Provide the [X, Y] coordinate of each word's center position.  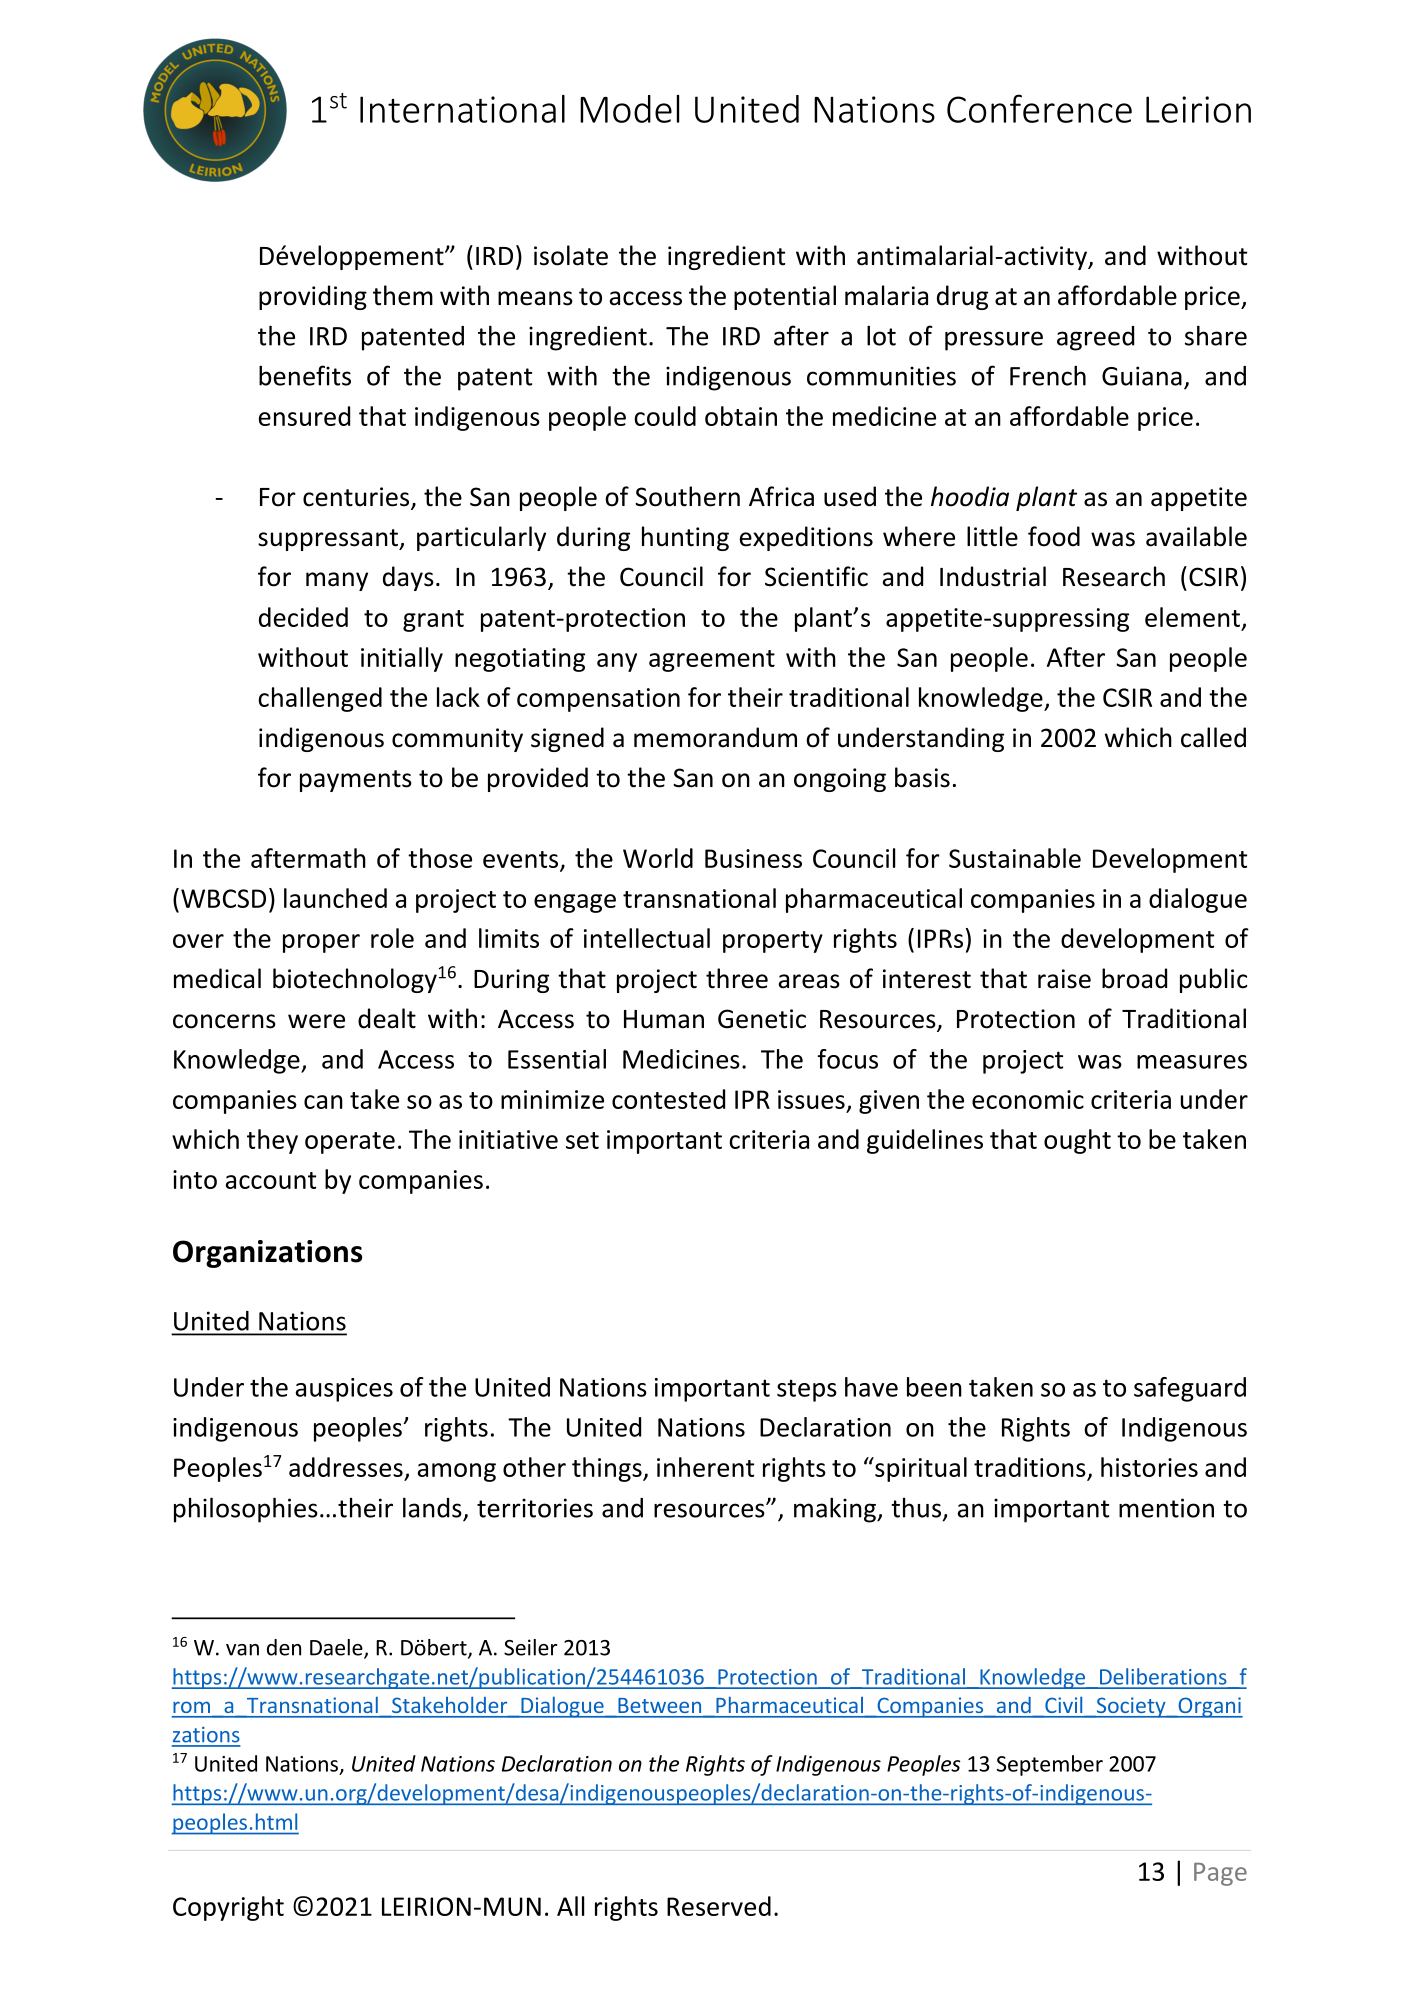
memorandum [715, 737]
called [1213, 737]
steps [807, 1390]
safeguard [1190, 1389]
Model [629, 109]
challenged [320, 699]
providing [313, 297]
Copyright [228, 1908]
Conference [1039, 108]
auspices [344, 1390]
